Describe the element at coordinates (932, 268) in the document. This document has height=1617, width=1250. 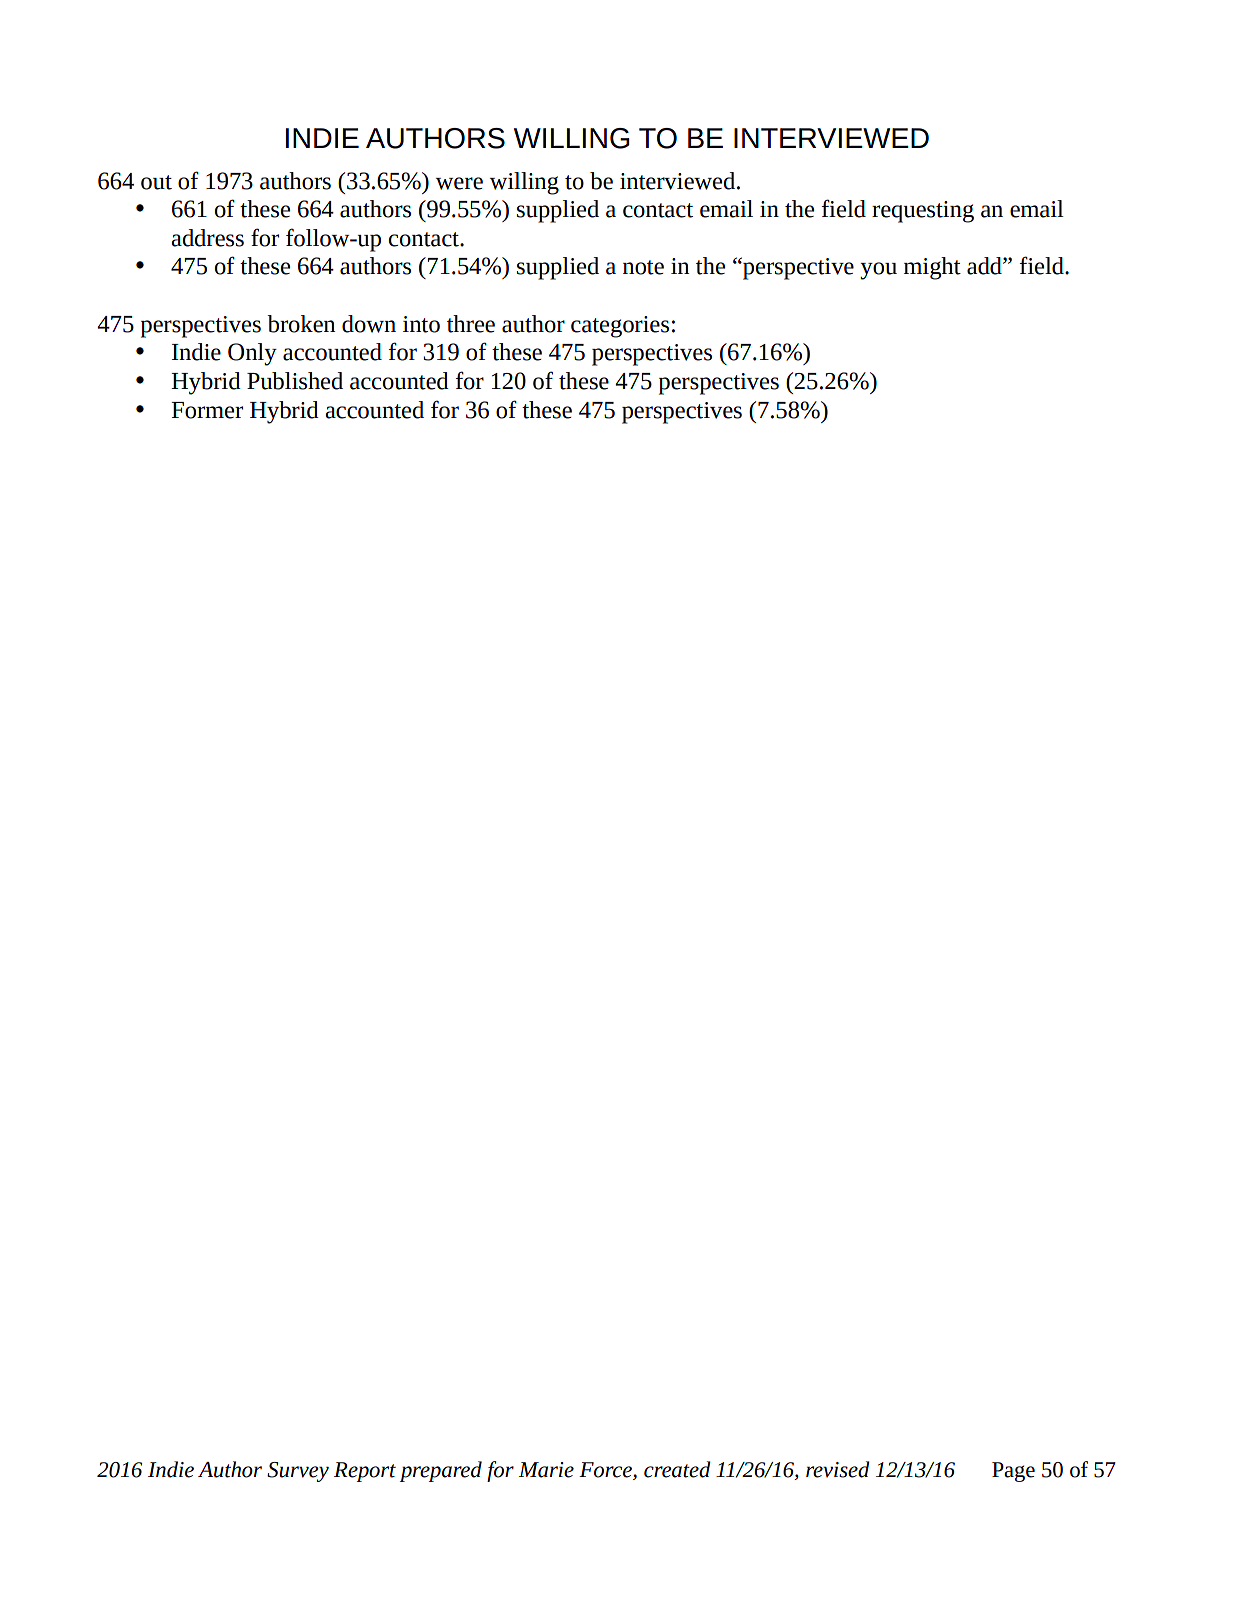
I see `might` at that location.
